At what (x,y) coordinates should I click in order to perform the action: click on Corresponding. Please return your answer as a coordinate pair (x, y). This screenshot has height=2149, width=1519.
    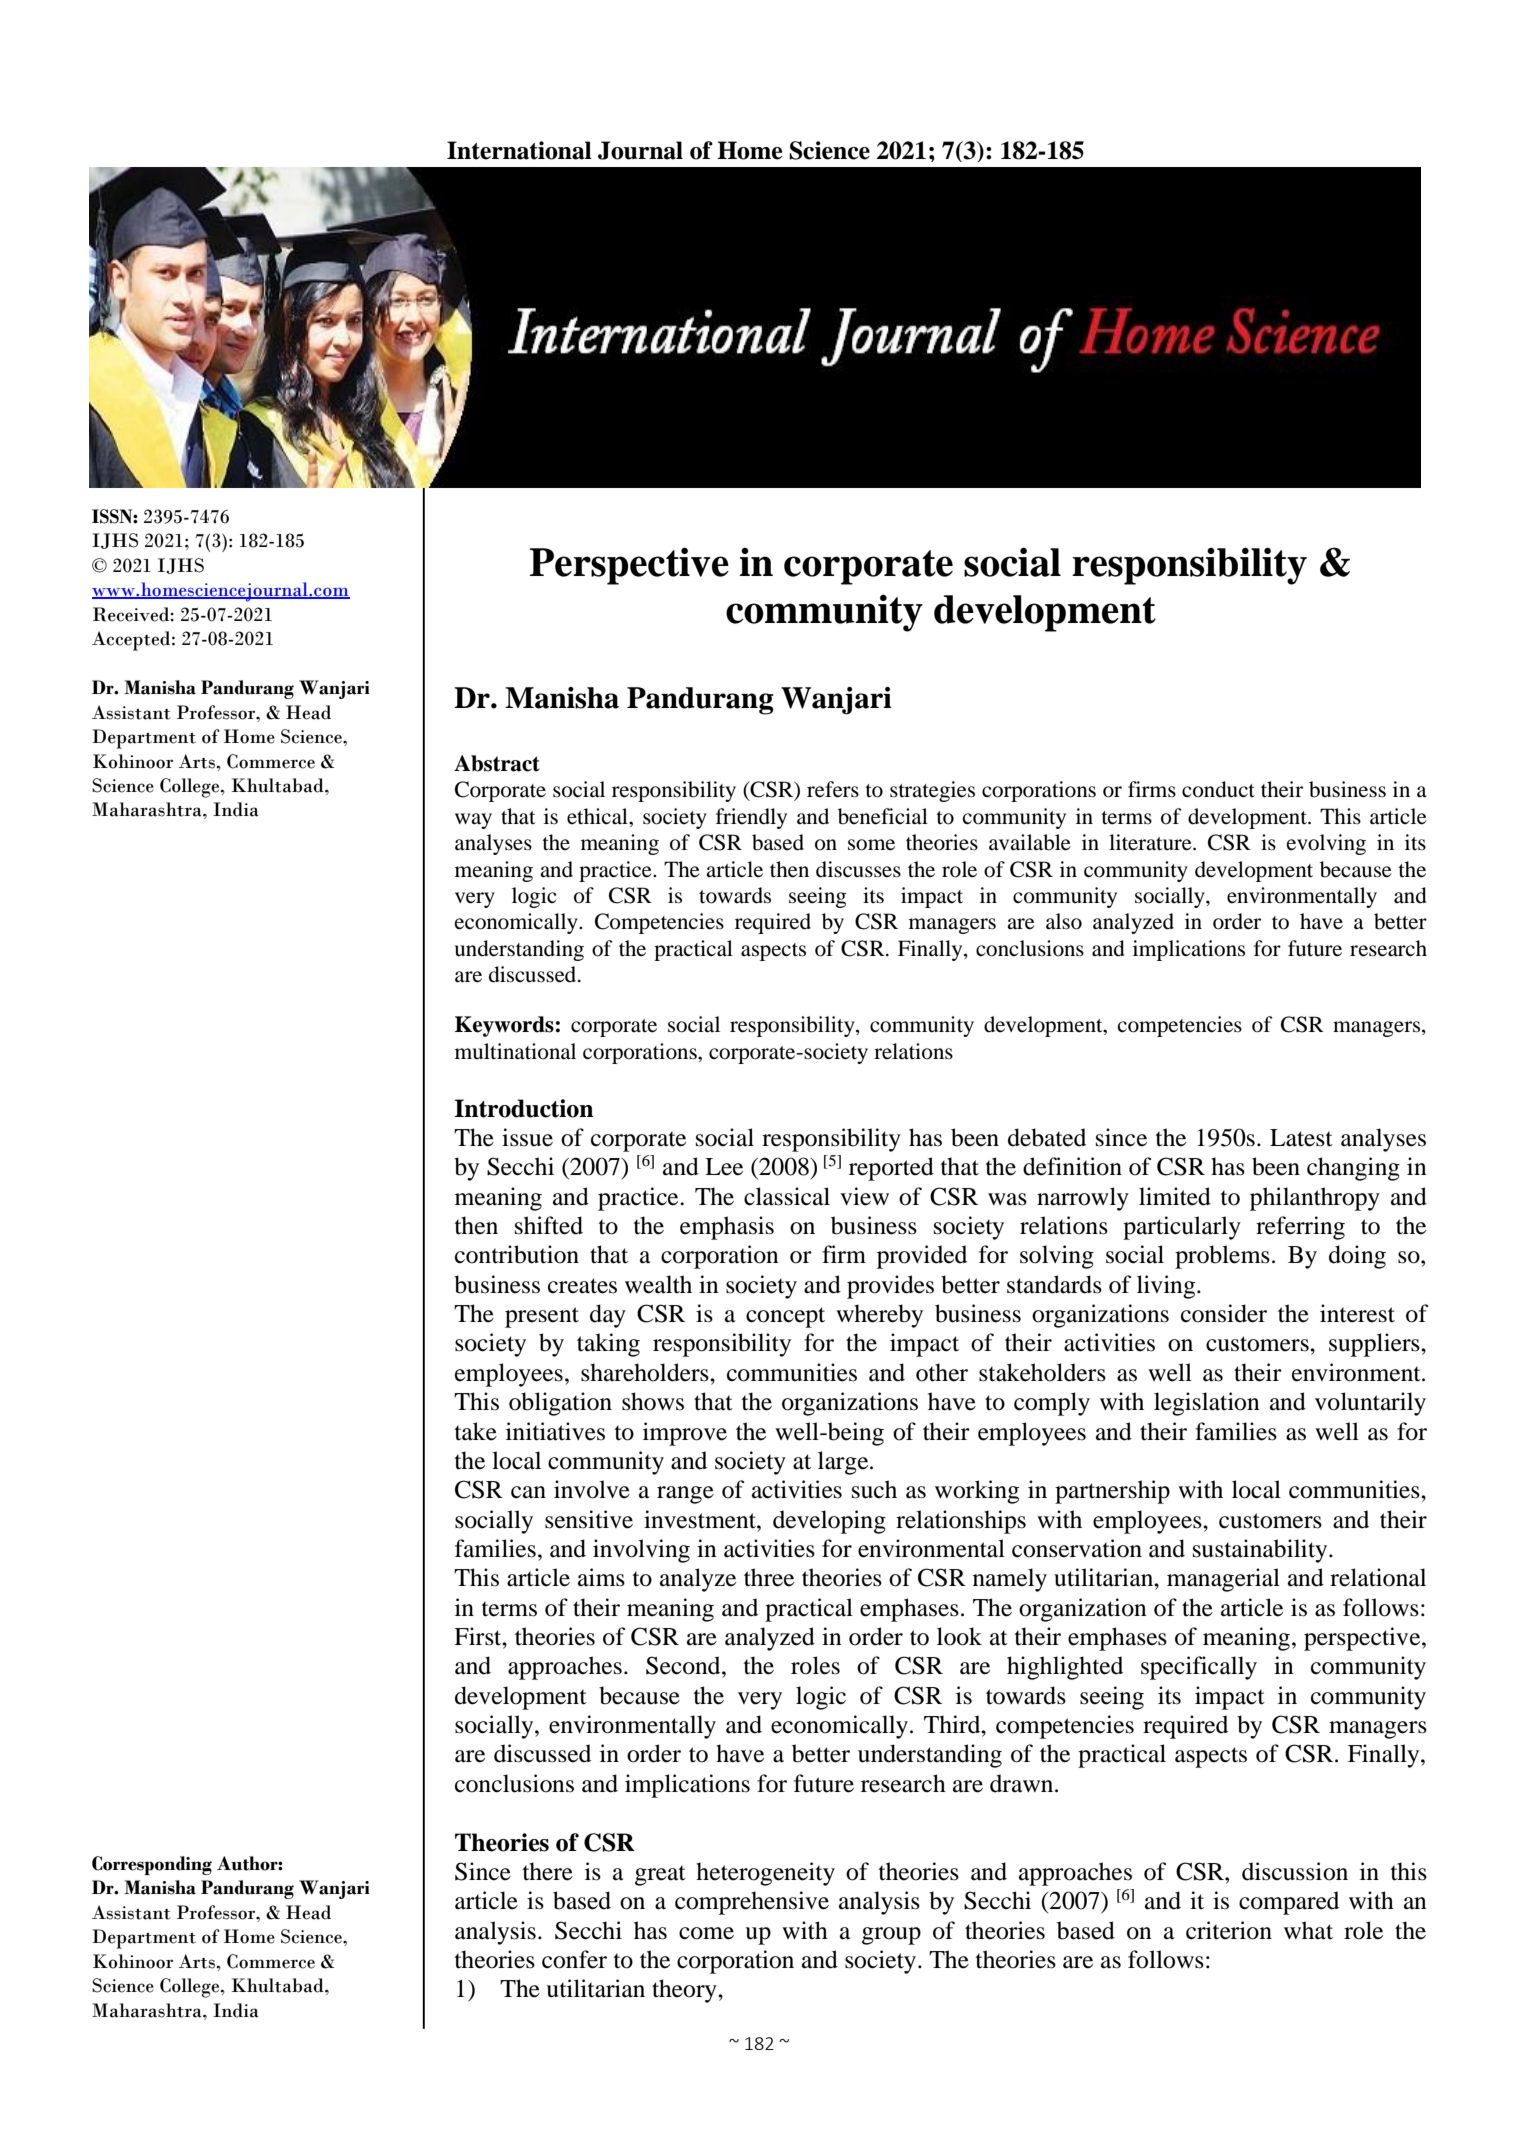
    Looking at the image, I should click on (152, 1865).
